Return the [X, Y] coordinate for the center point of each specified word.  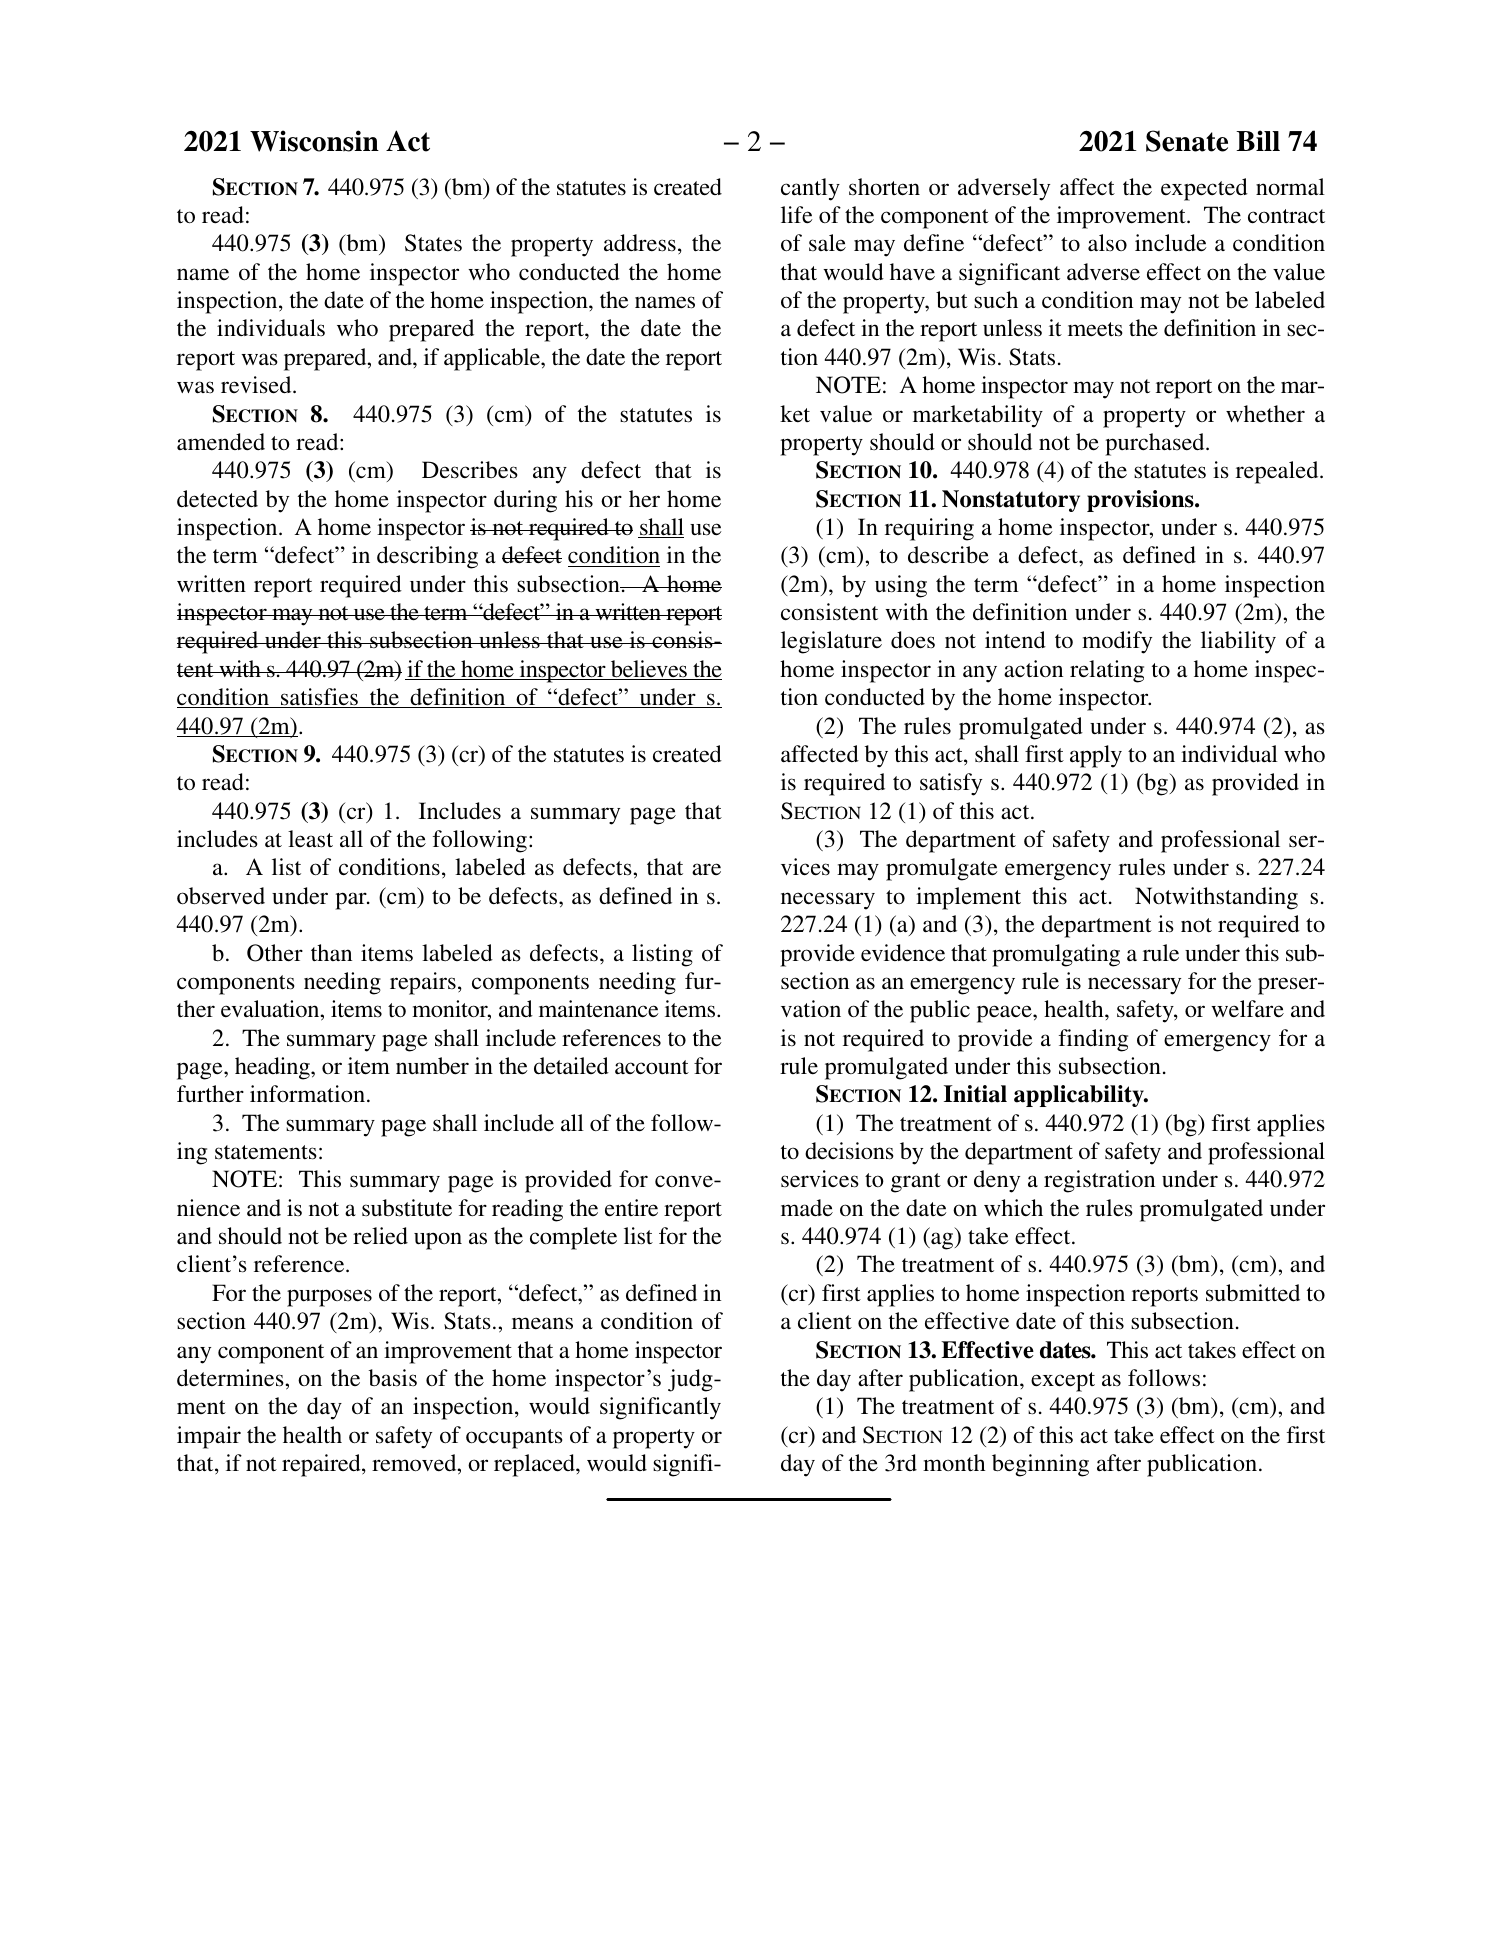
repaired [322, 1465]
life [797, 215]
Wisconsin [314, 141]
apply [1096, 756]
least [310, 839]
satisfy [951, 784]
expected [1204, 189]
